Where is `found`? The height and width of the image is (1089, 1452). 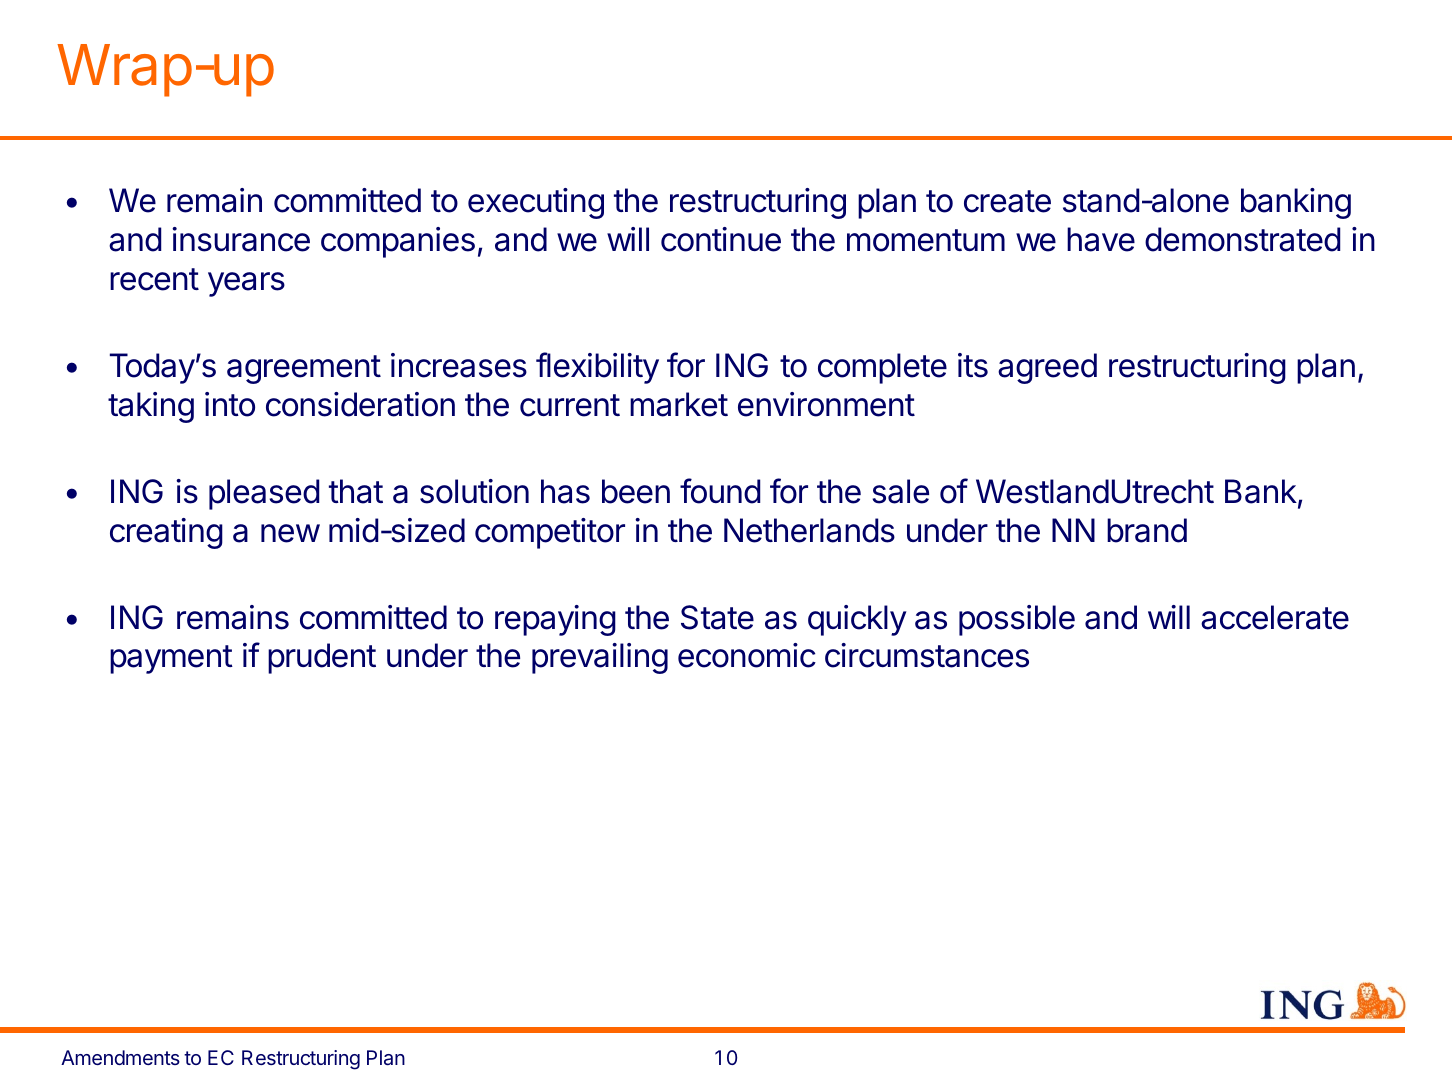
found is located at coordinates (720, 491).
